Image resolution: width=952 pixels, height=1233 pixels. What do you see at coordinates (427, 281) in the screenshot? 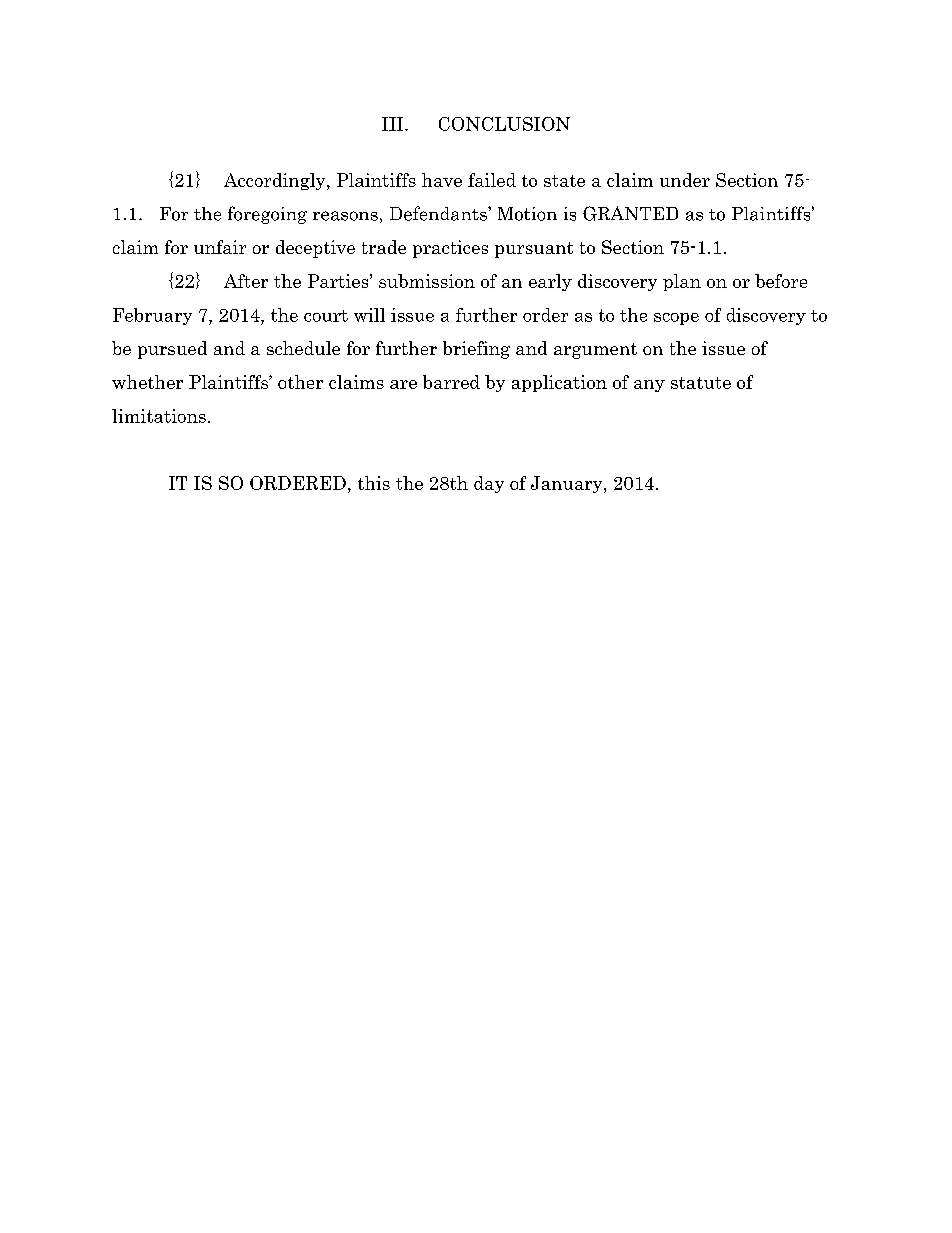
I see `submission` at bounding box center [427, 281].
